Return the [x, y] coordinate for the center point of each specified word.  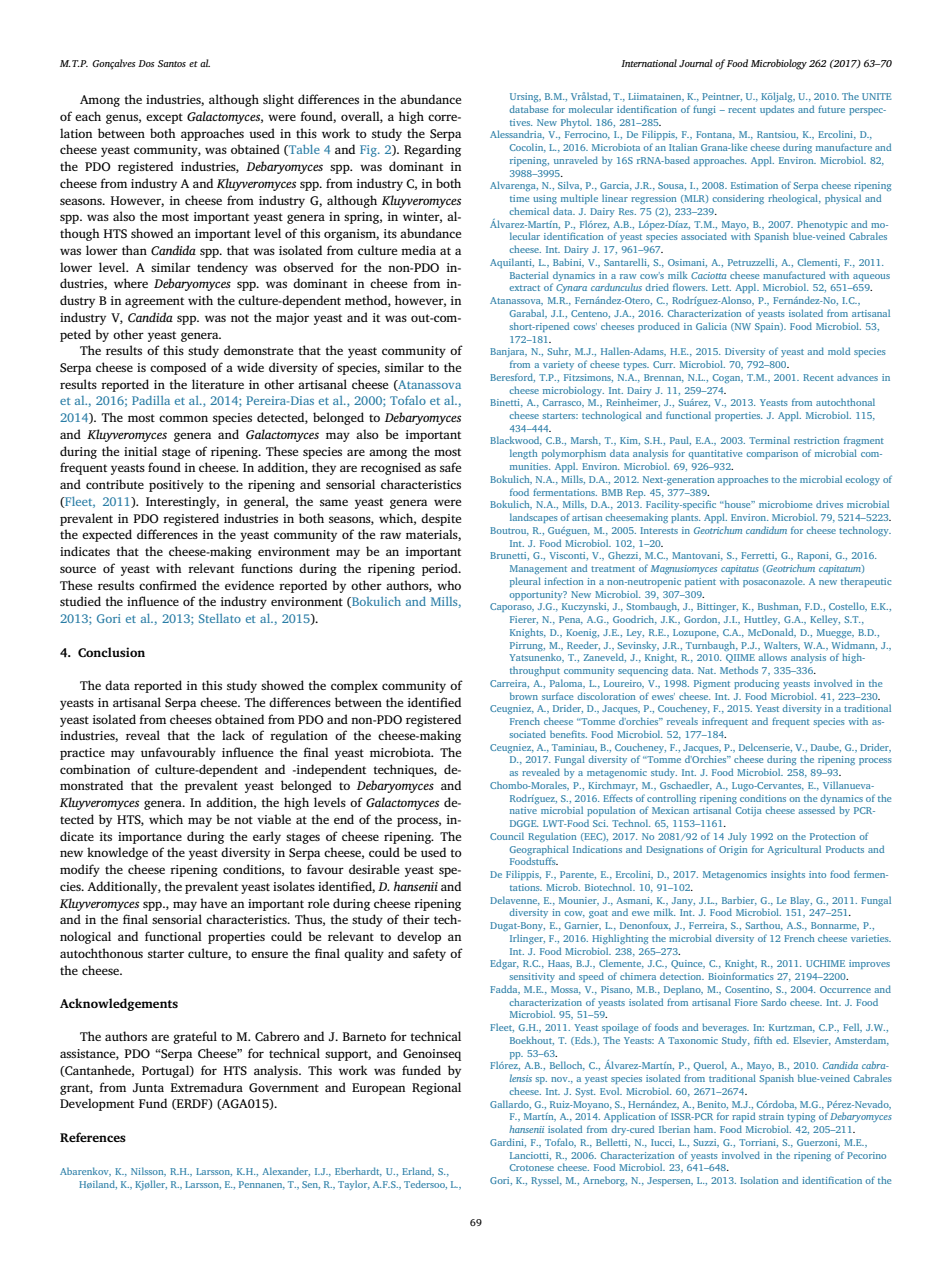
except [164, 118]
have [213, 903]
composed [178, 368]
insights [788, 875]
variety [558, 365]
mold [839, 351]
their [416, 919]
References [93, 1137]
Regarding [432, 150]
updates [777, 110]
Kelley [825, 620]
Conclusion [111, 652]
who [449, 585]
